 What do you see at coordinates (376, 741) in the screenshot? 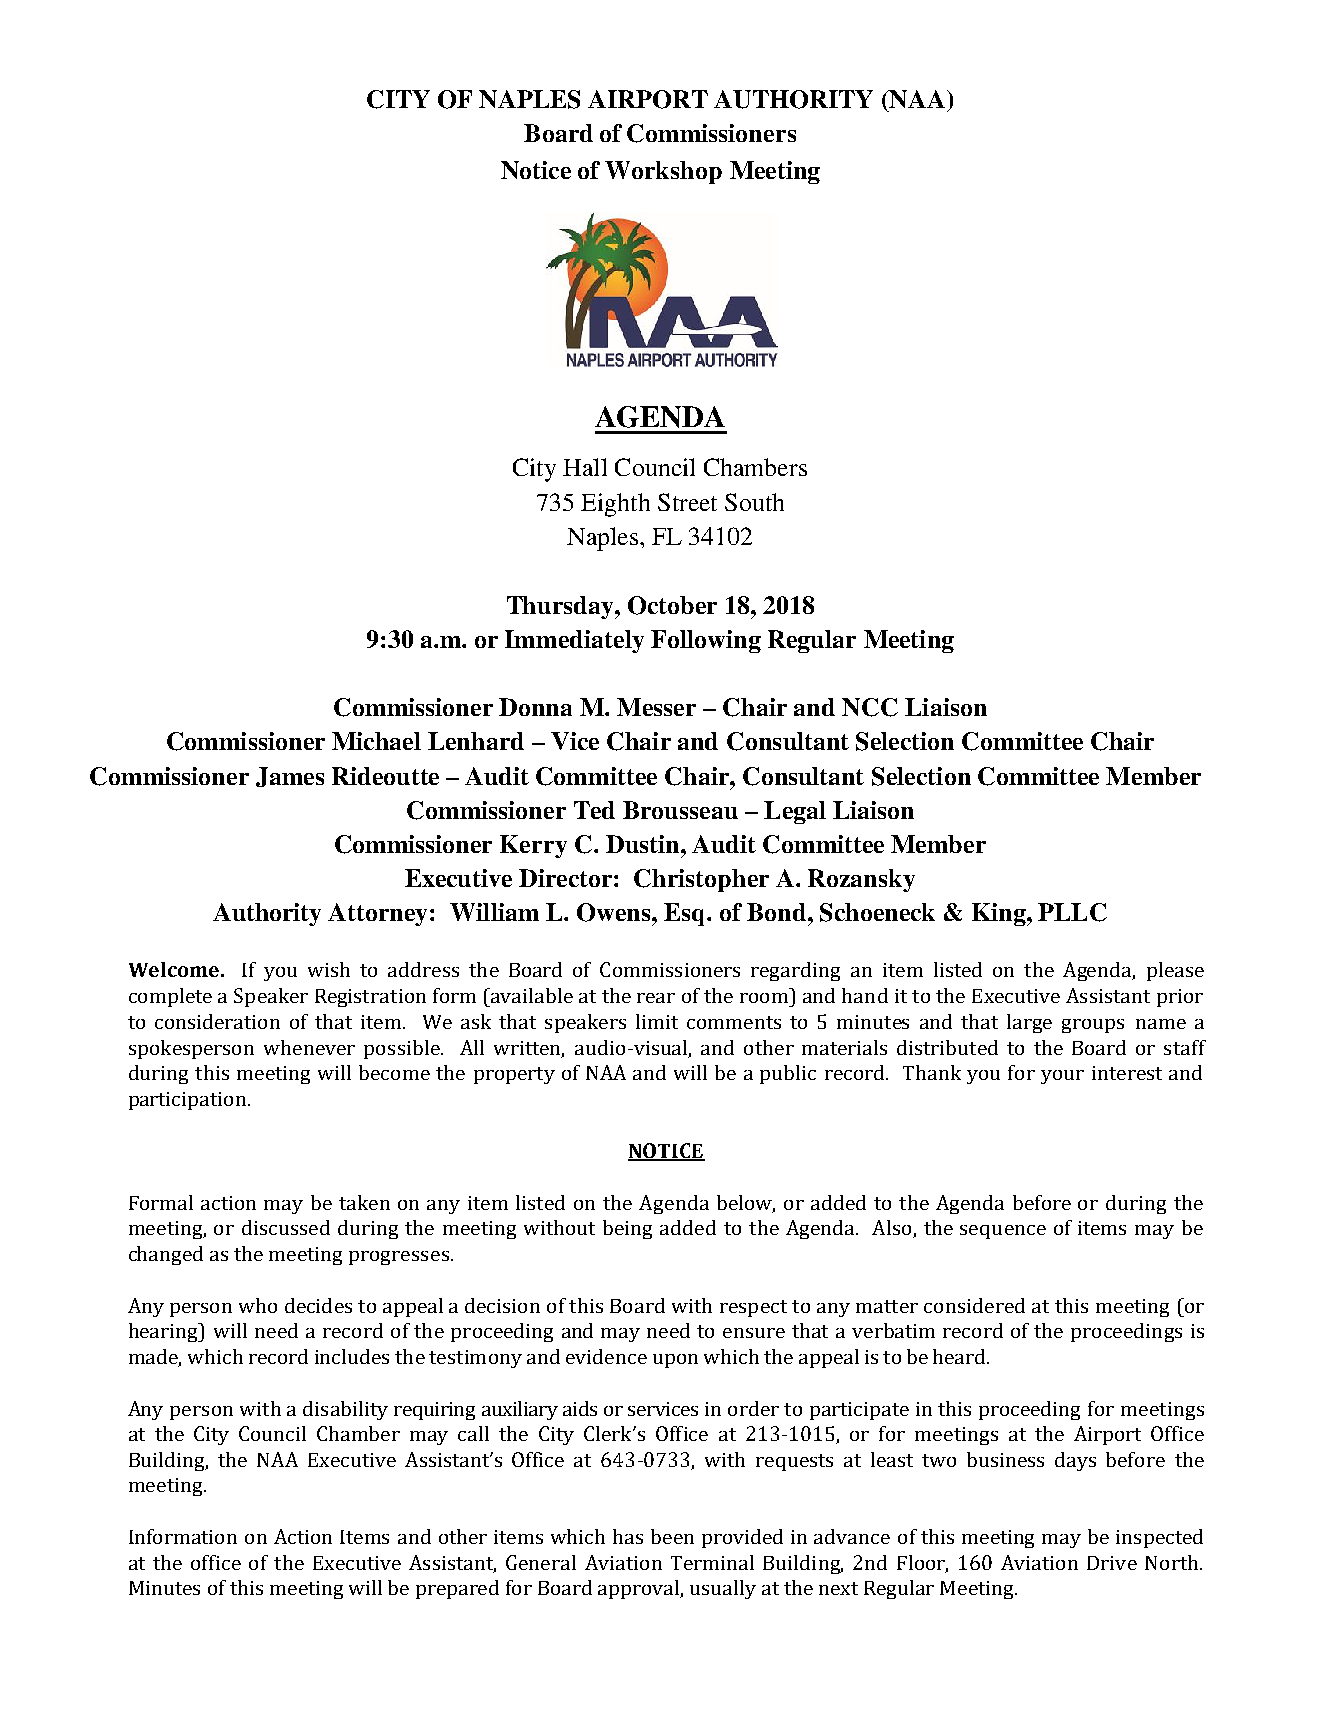
I see `Michael` at bounding box center [376, 741].
